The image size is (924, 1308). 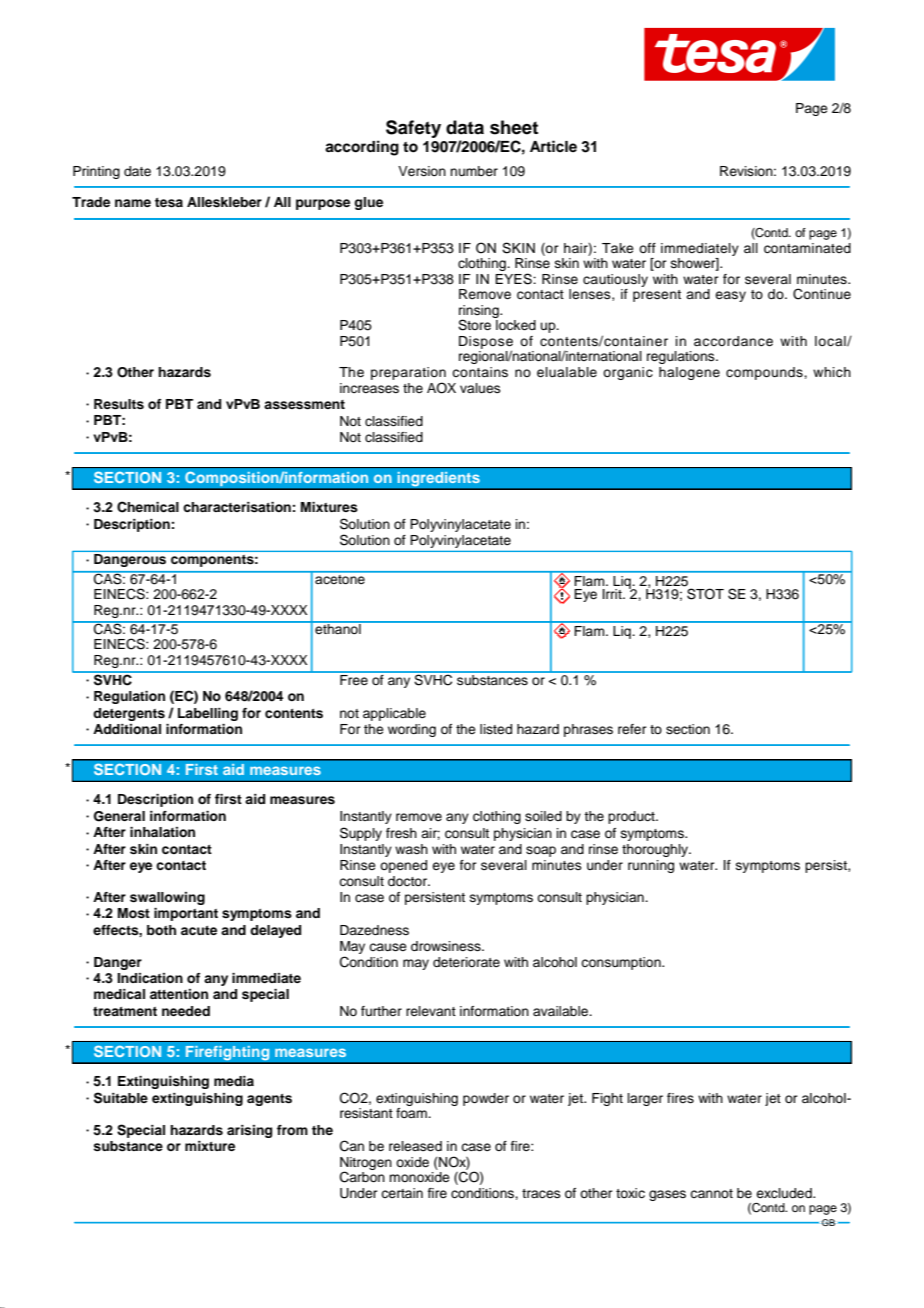 I want to click on inhalation, so click(x=162, y=832).
